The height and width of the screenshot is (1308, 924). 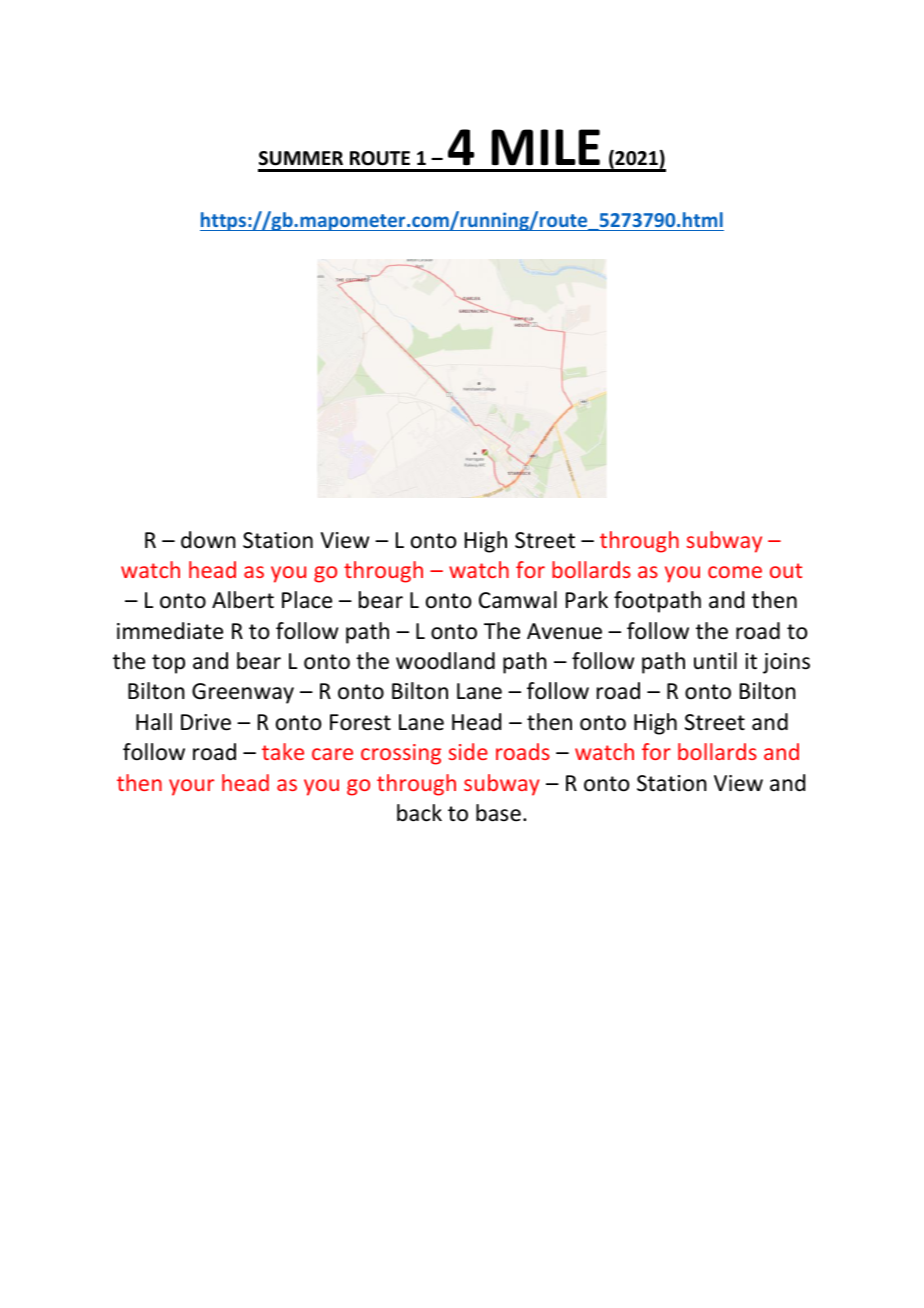 I want to click on Avenue, so click(x=564, y=631).
